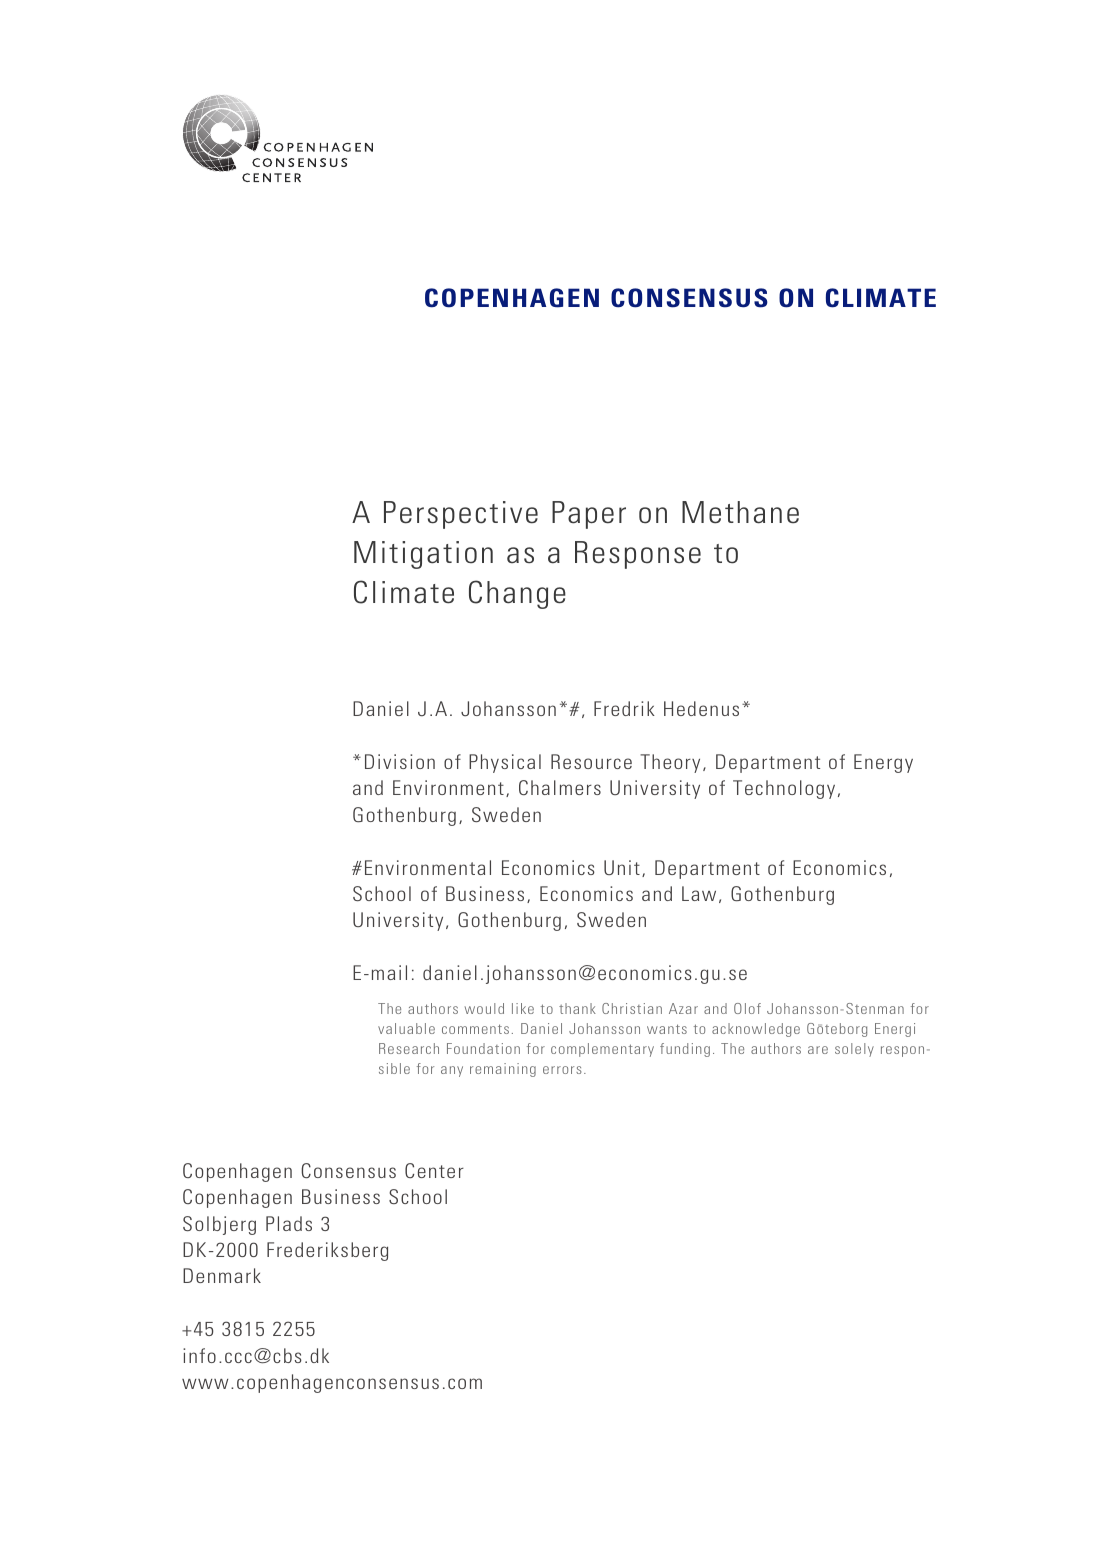 The width and height of the document is (1093, 1546). Describe the element at coordinates (577, 1008) in the document. I see `thank` at that location.
